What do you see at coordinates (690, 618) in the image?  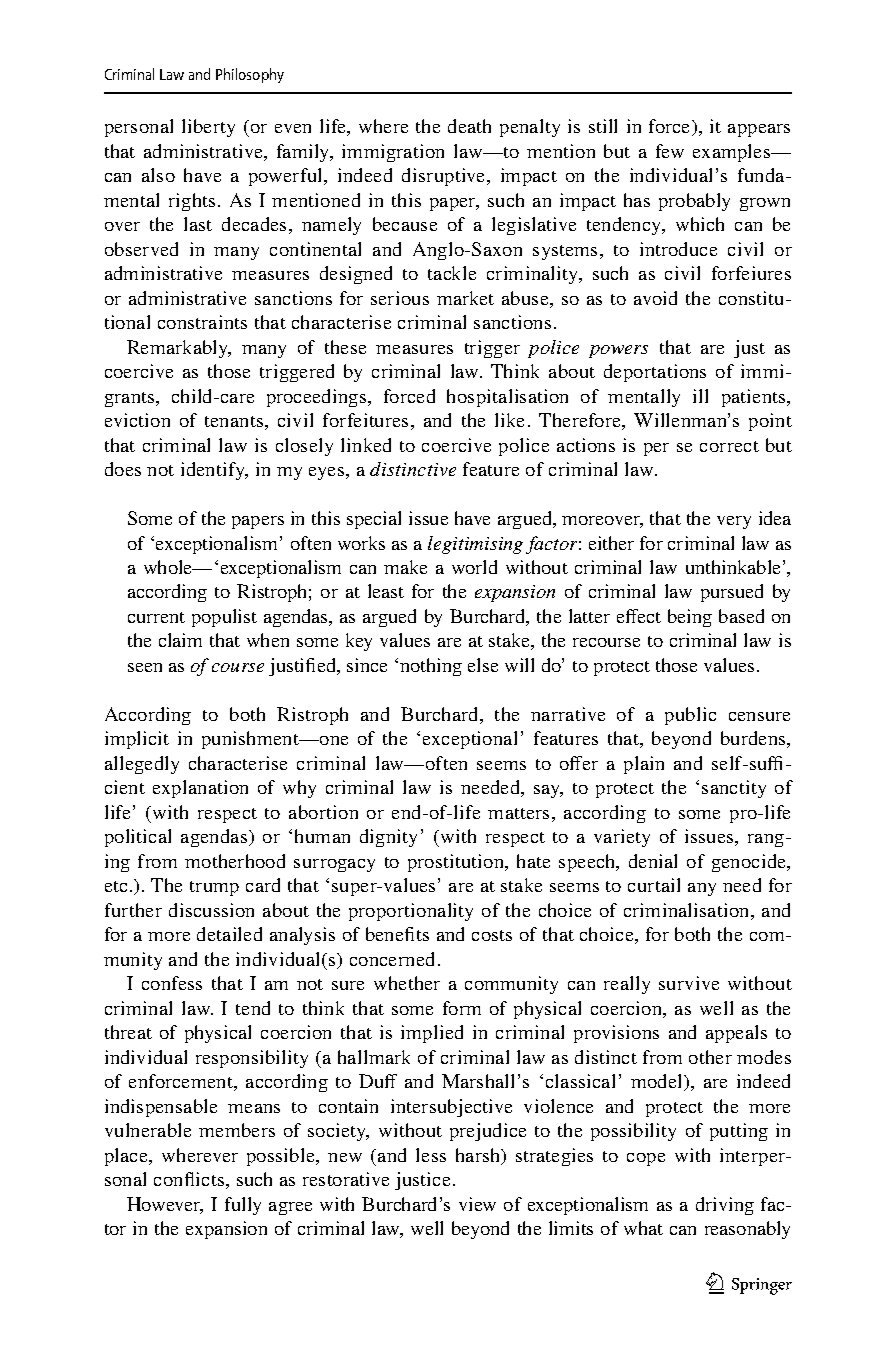 I see `being` at bounding box center [690, 618].
